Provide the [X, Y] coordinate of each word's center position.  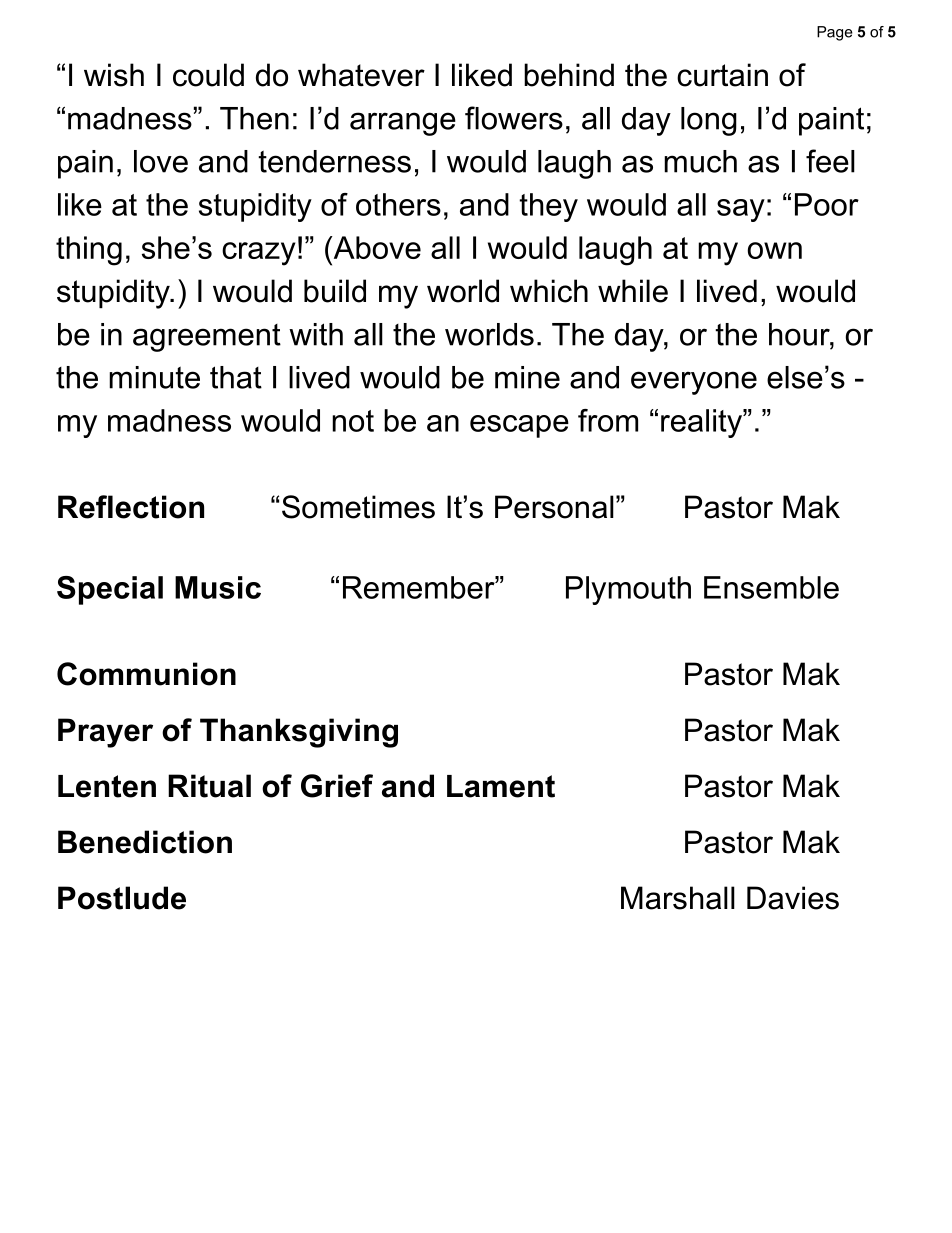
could [208, 75]
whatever [361, 75]
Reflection [131, 507]
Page [835, 33]
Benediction [145, 842]
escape [519, 426]
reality [702, 423]
